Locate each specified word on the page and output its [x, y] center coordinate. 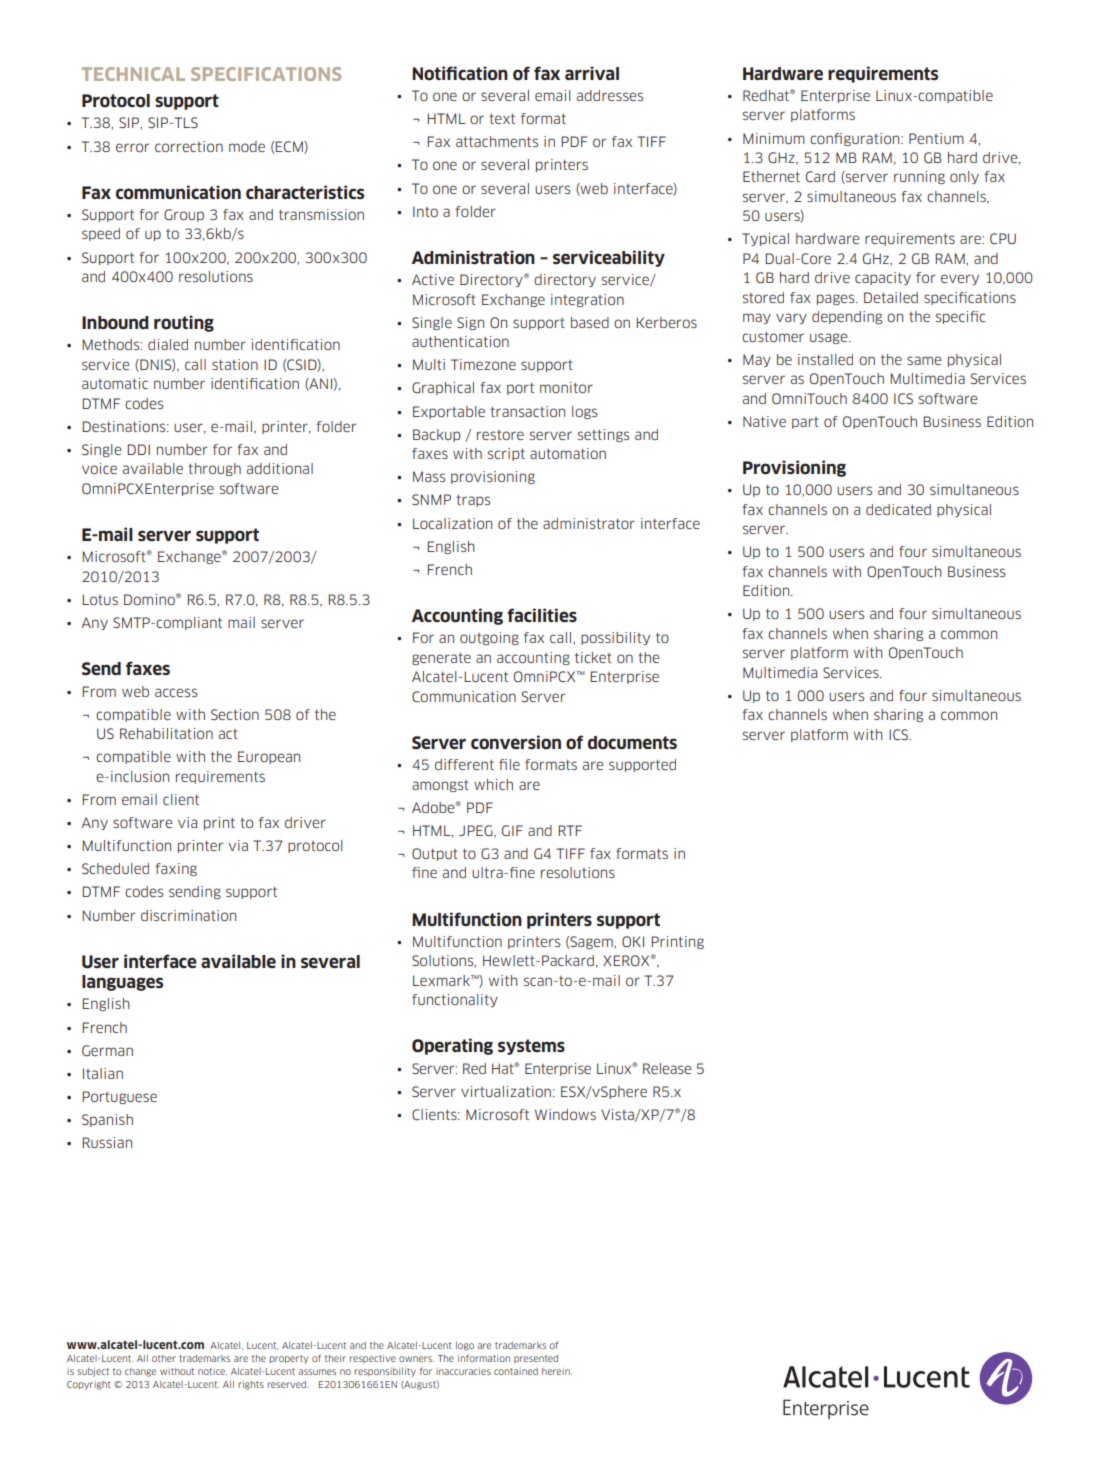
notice [212, 1371]
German [107, 1050]
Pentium [936, 138]
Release [667, 1068]
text [502, 118]
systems [531, 1047]
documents [632, 743]
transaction [527, 411]
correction [189, 146]
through [214, 469]
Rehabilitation [166, 733]
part [805, 423]
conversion [516, 742]
